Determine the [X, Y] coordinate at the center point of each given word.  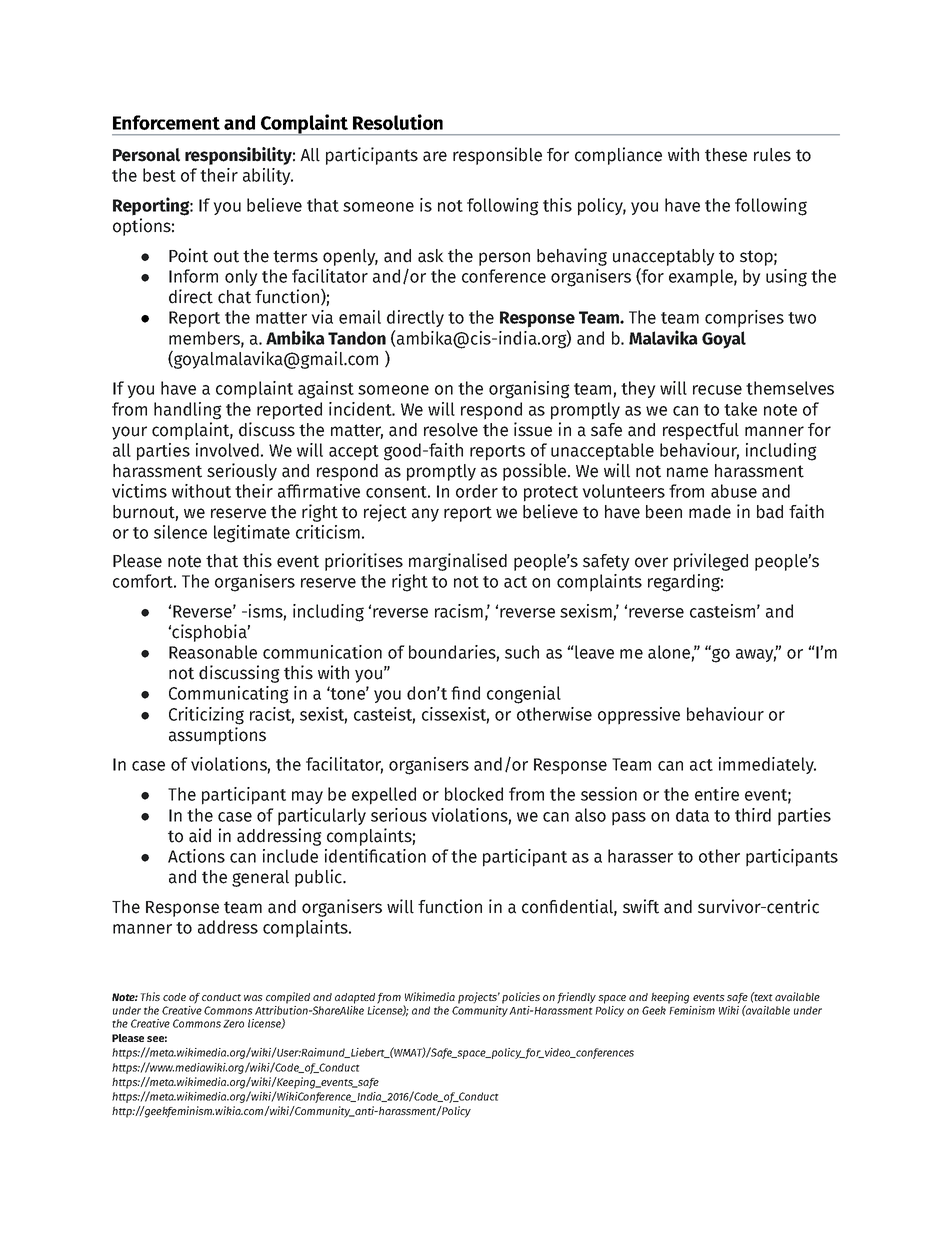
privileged [711, 562]
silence [180, 532]
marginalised [458, 562]
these [726, 155]
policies [521, 998]
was [253, 998]
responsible [497, 156]
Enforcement [166, 122]
